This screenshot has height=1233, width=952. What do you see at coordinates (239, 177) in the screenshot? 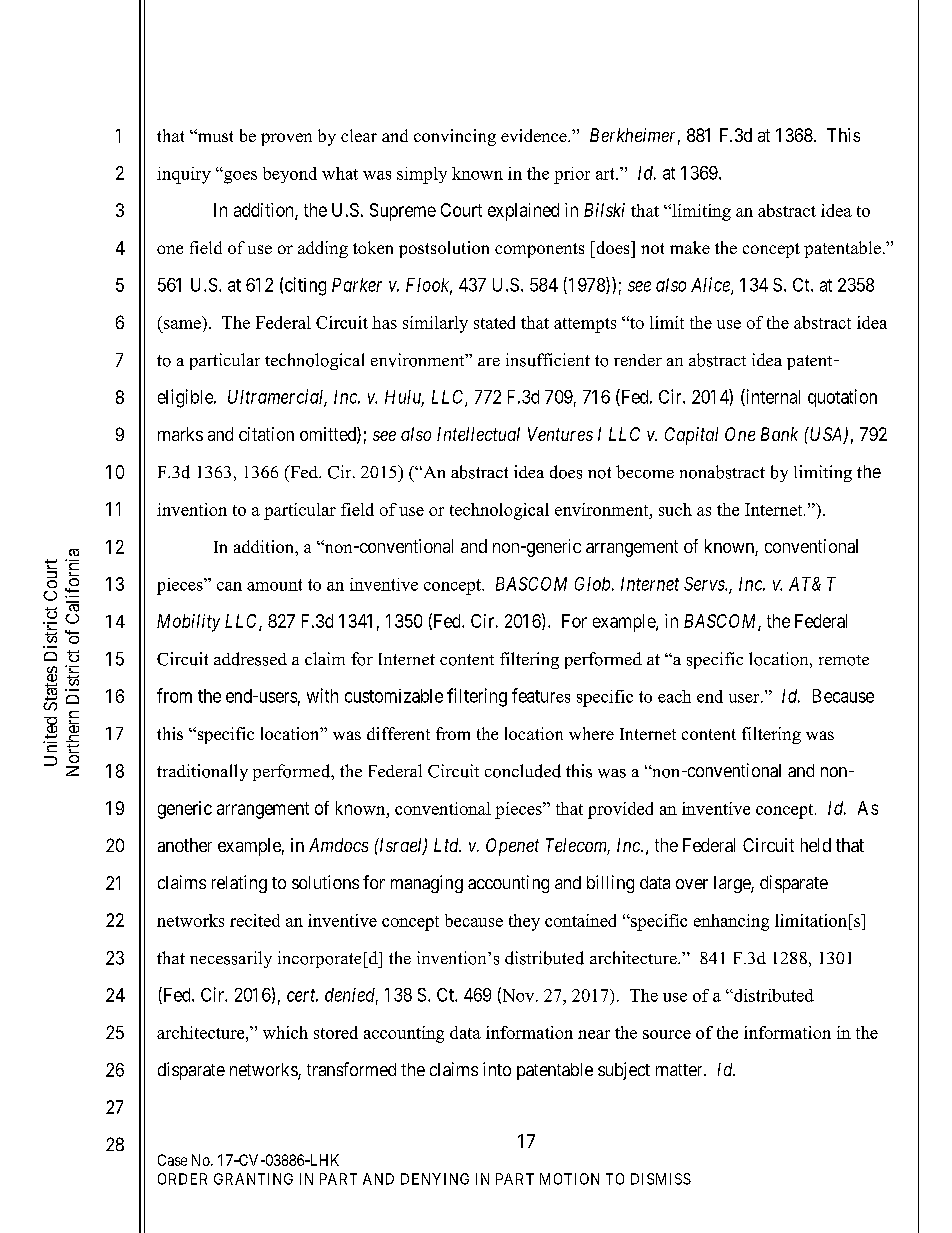
I see `goes` at bounding box center [239, 177].
